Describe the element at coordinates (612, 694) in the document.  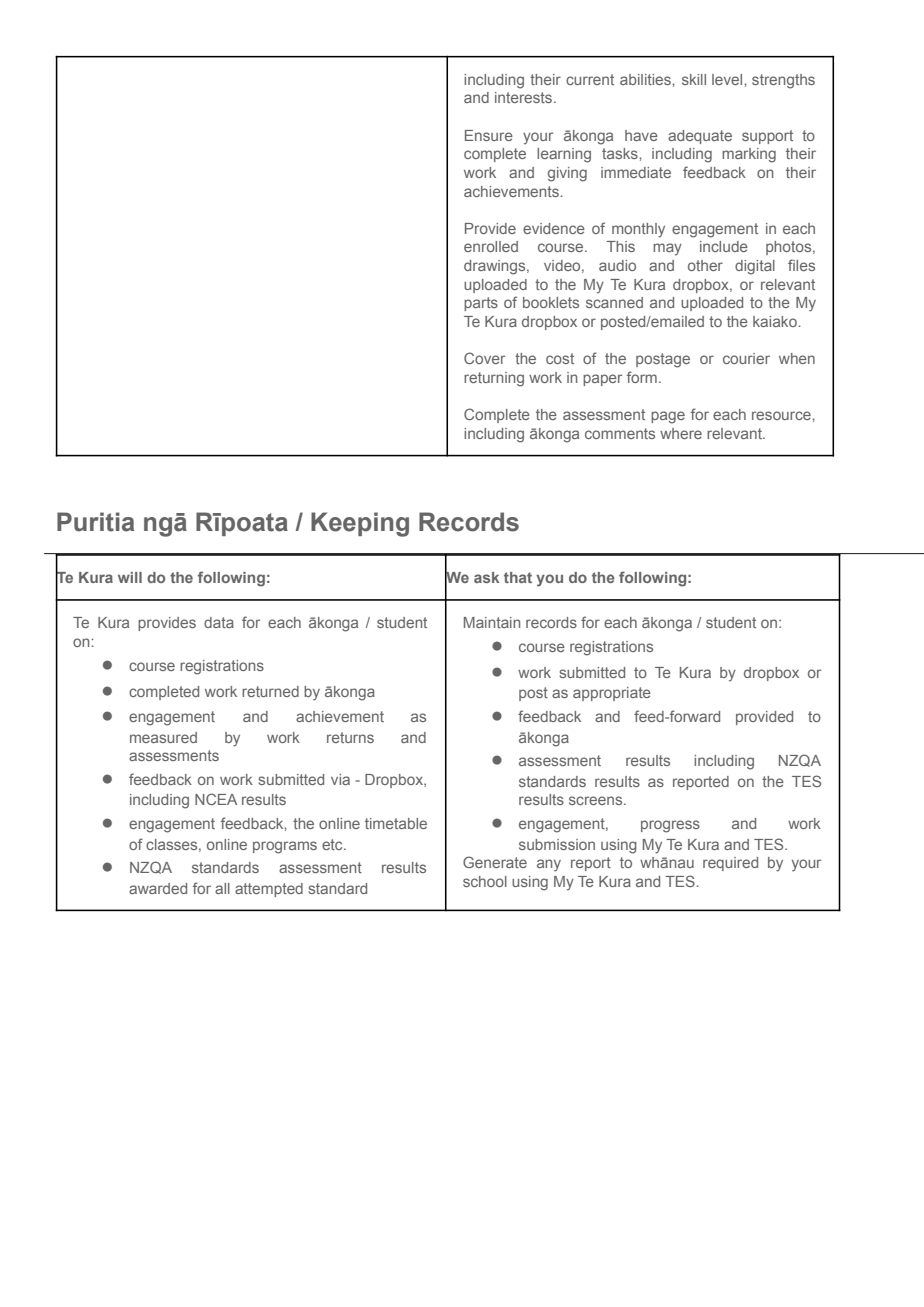
I see `appropriate` at that location.
